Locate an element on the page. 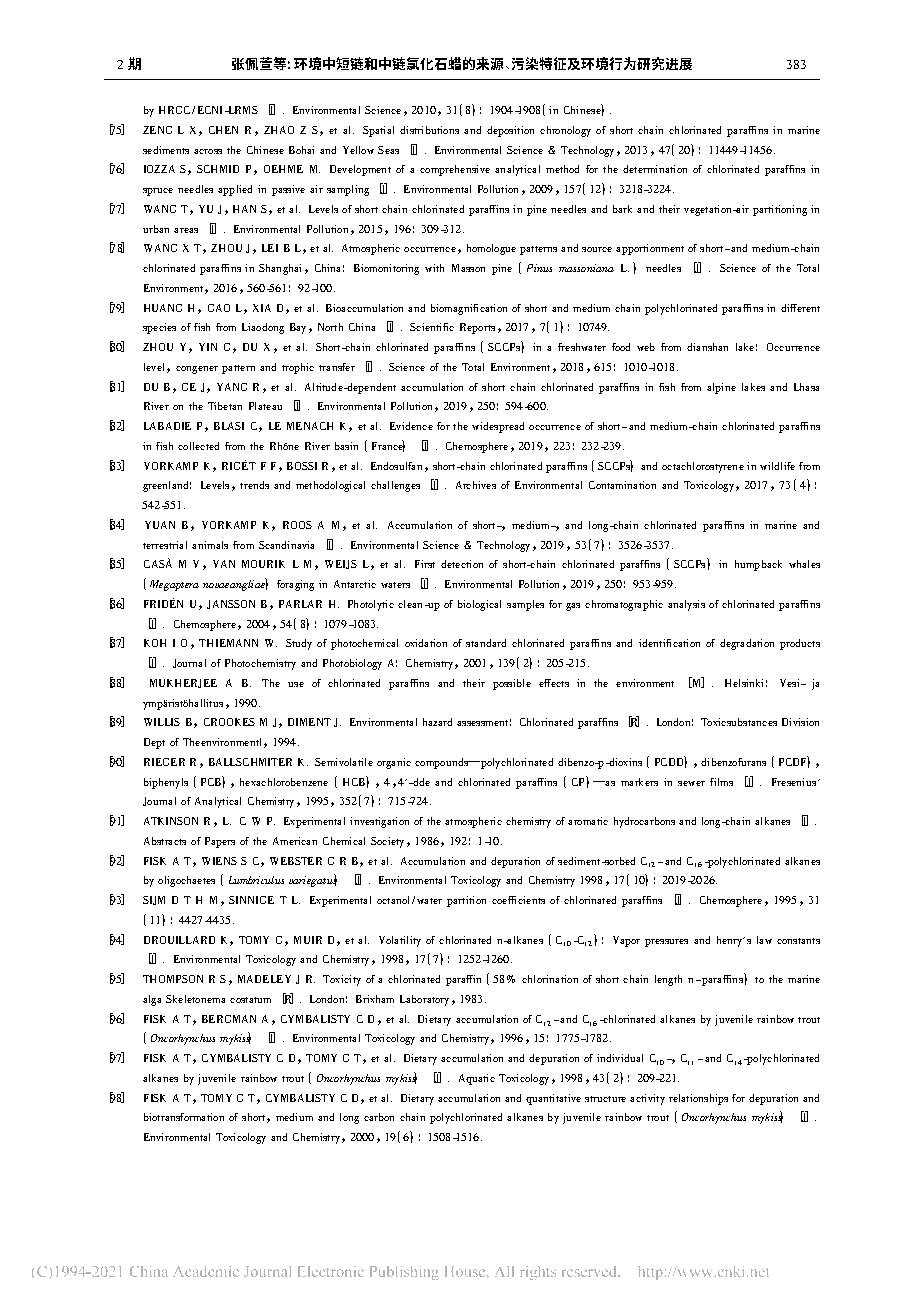 This document has height=1308, width=924. comprehensive is located at coordinates (455, 170).
